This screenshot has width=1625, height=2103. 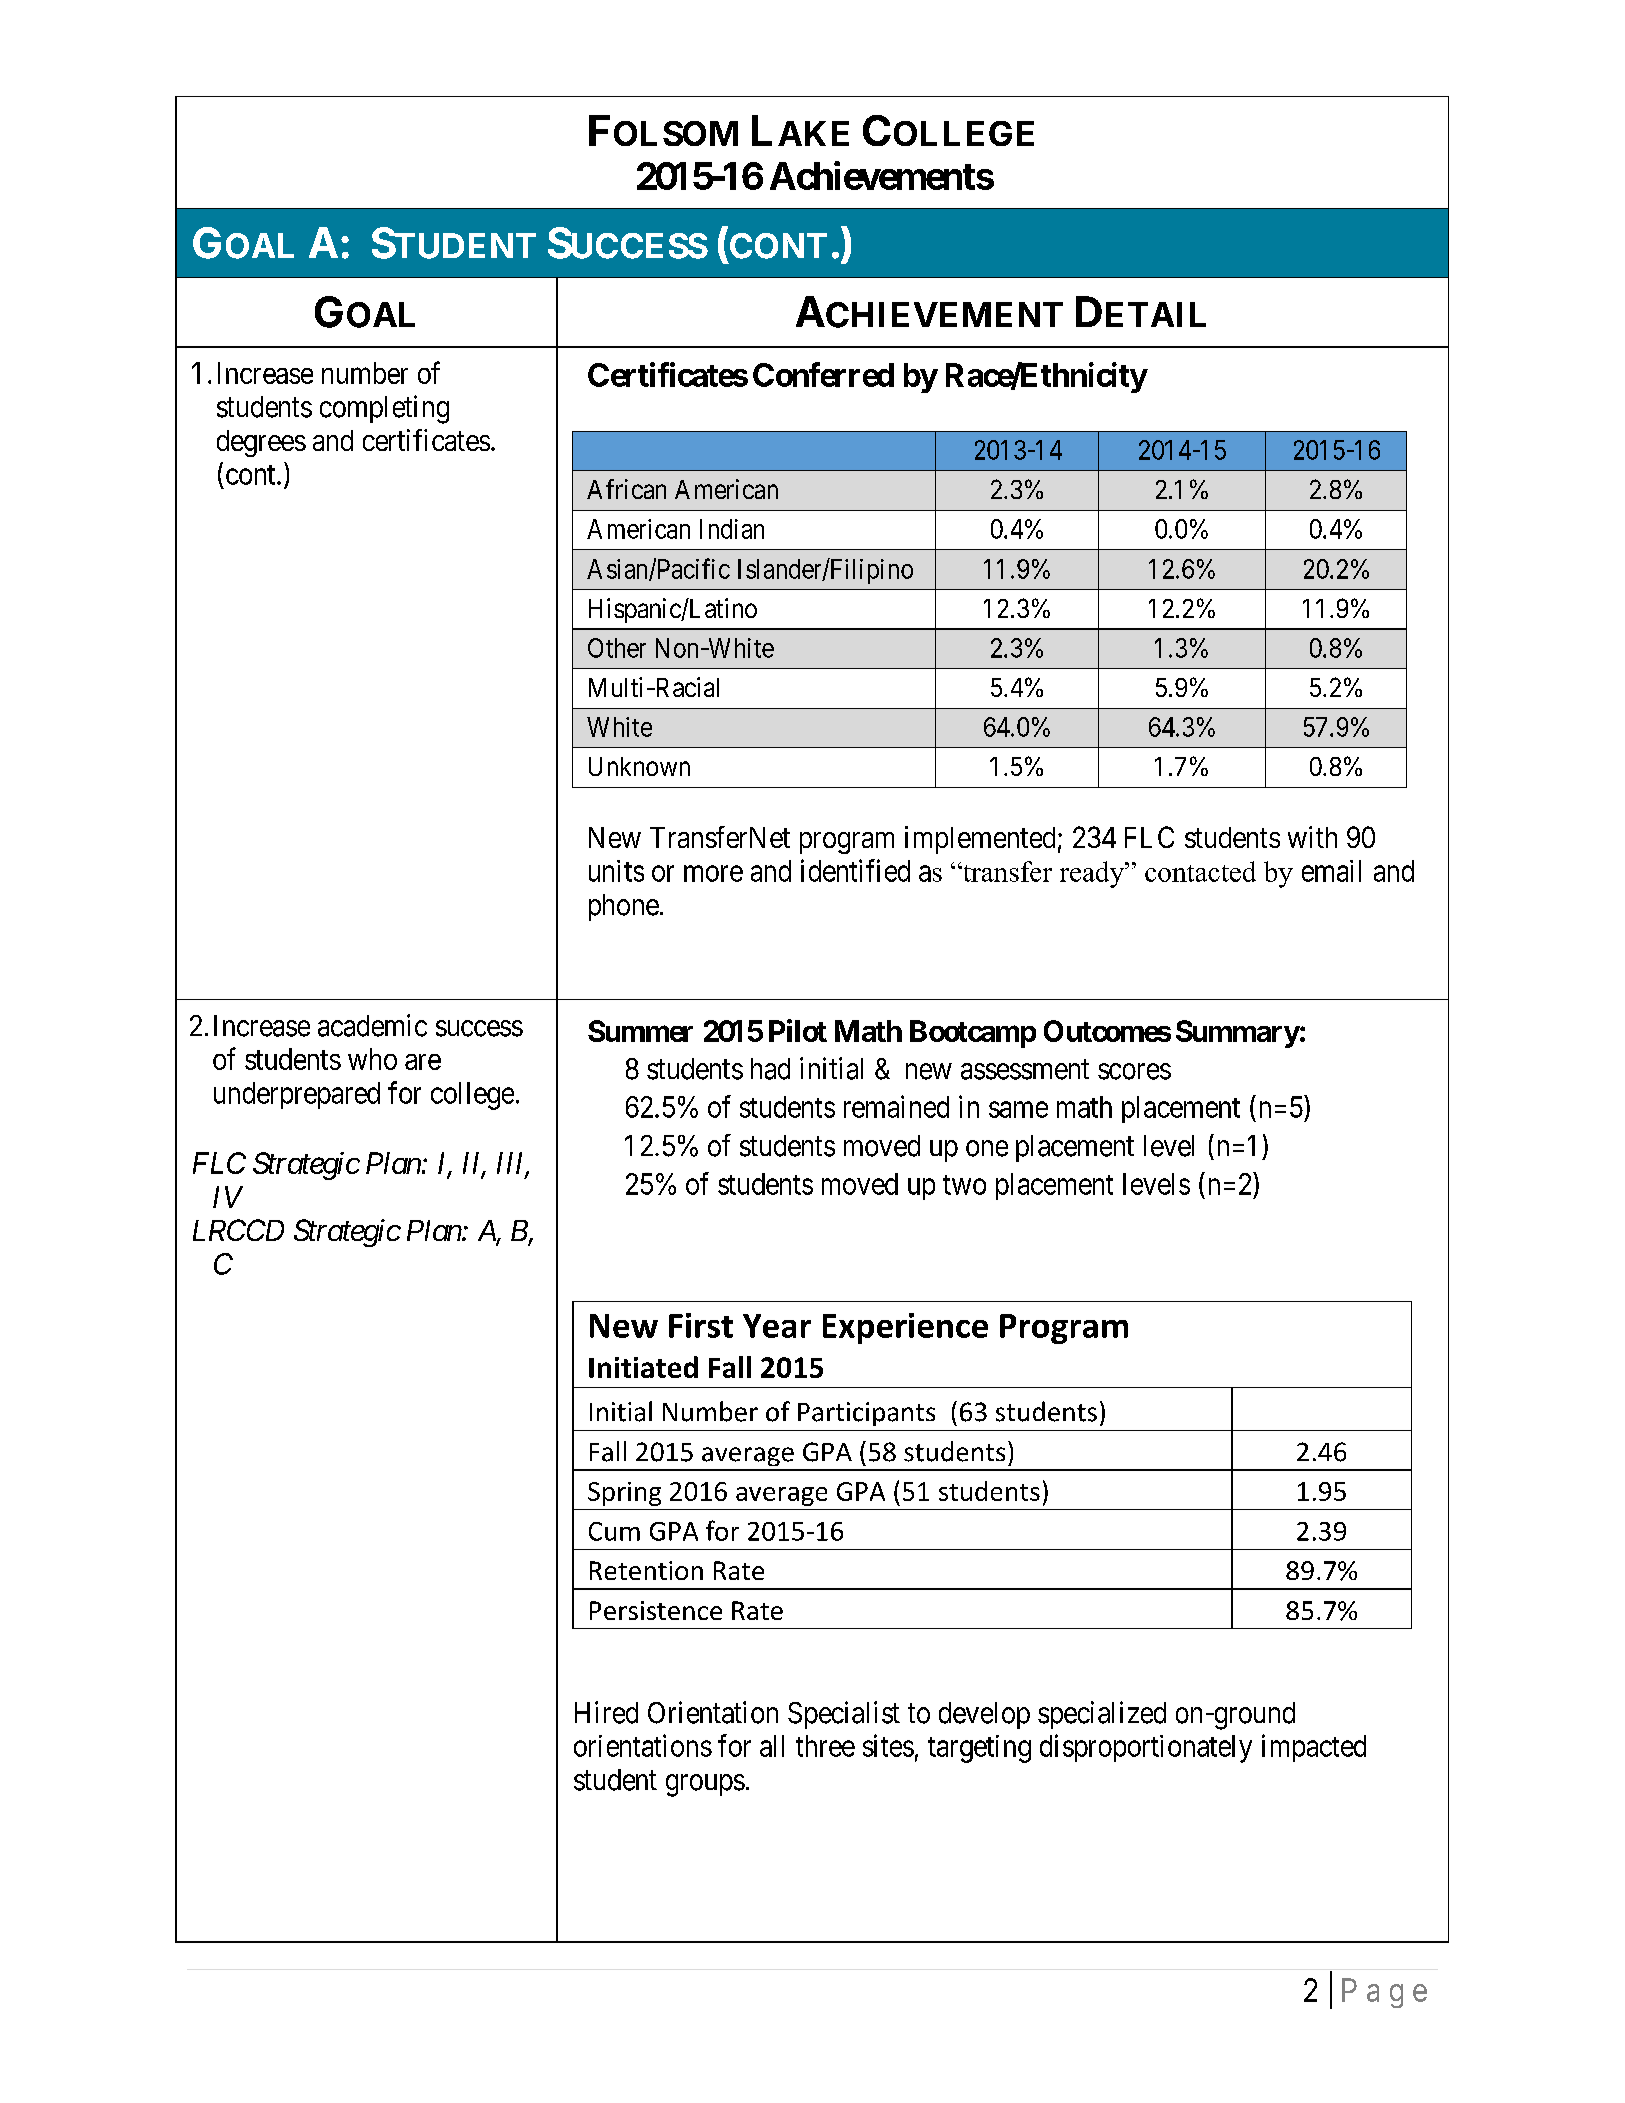 What do you see at coordinates (616, 871) in the screenshot?
I see `units` at bounding box center [616, 871].
